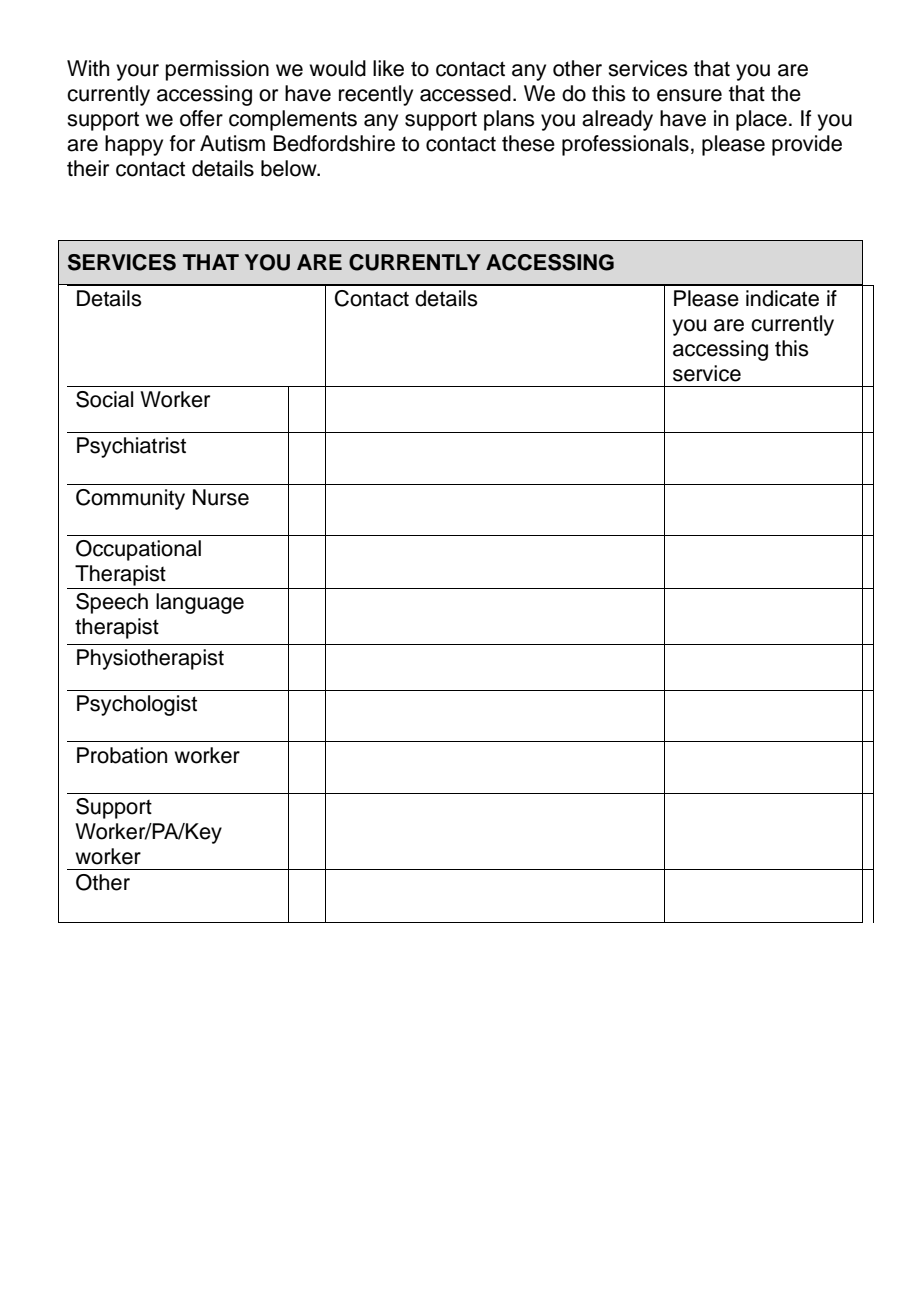 This page has height=1308, width=924. I want to click on Psychologist, so click(137, 705).
